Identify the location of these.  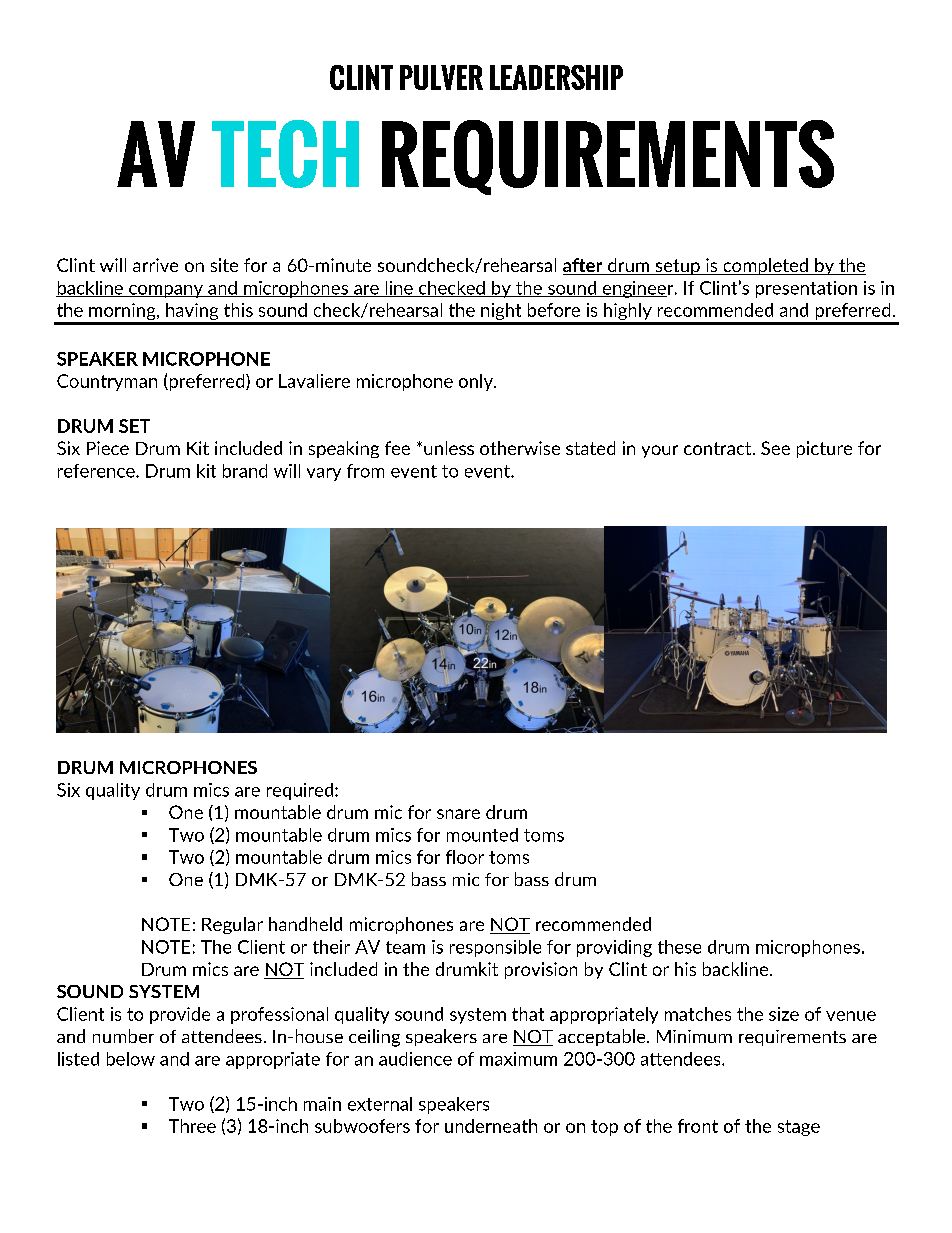
(679, 947).
